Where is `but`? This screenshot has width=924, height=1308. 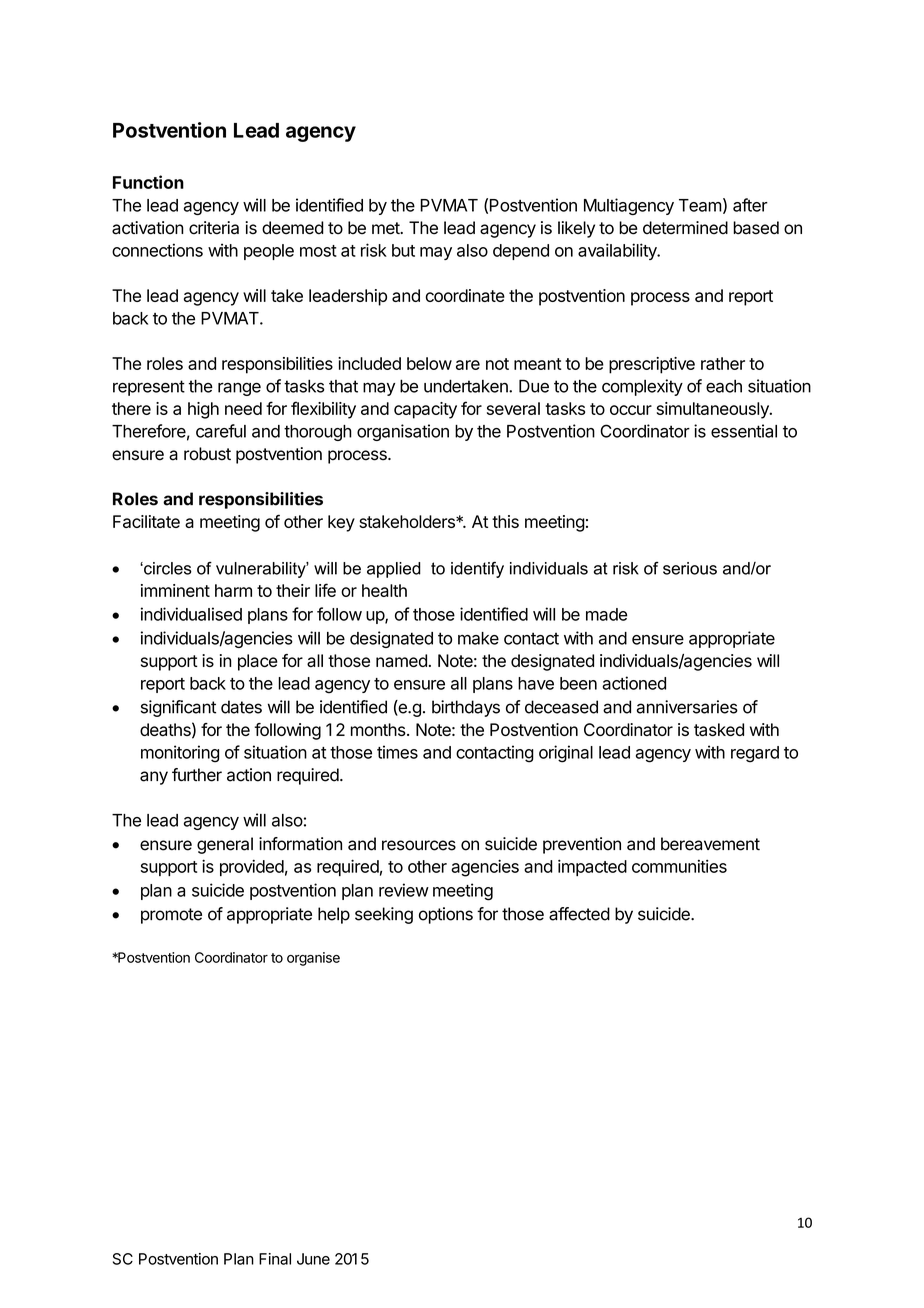 but is located at coordinates (403, 250).
